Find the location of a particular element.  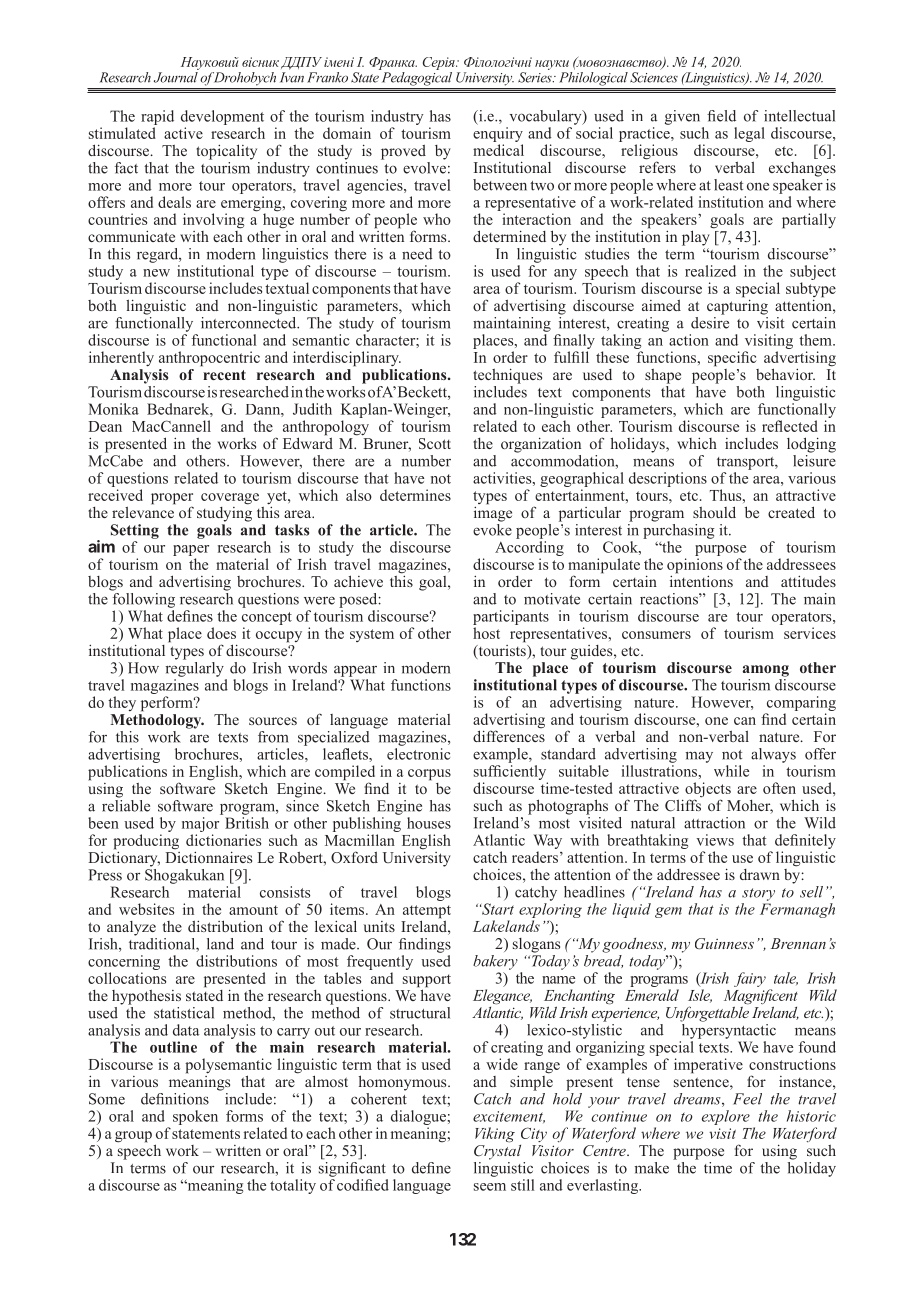

host is located at coordinates (486, 633).
